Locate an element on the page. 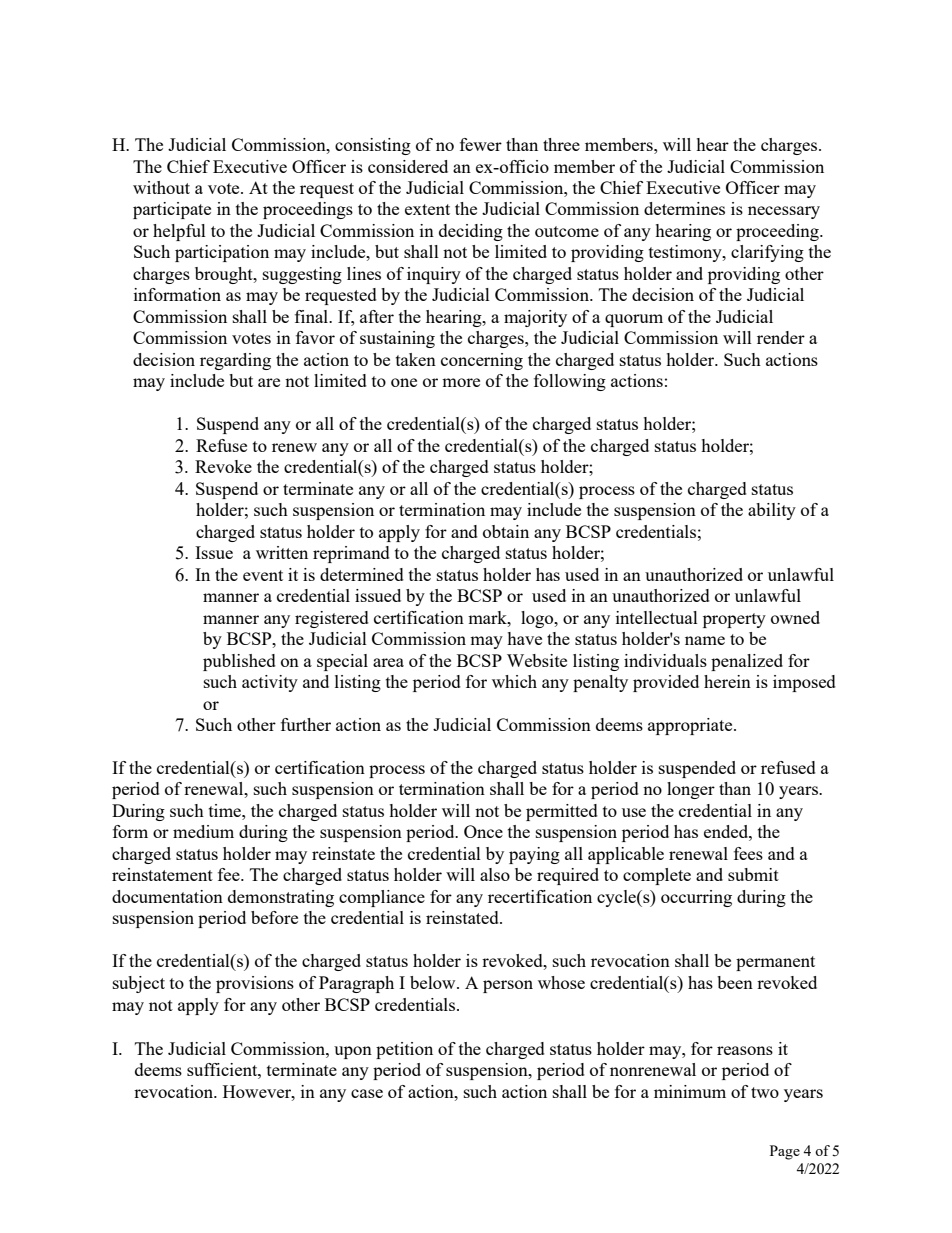 The height and width of the document is (1233, 952). fewer is located at coordinates (481, 144).
